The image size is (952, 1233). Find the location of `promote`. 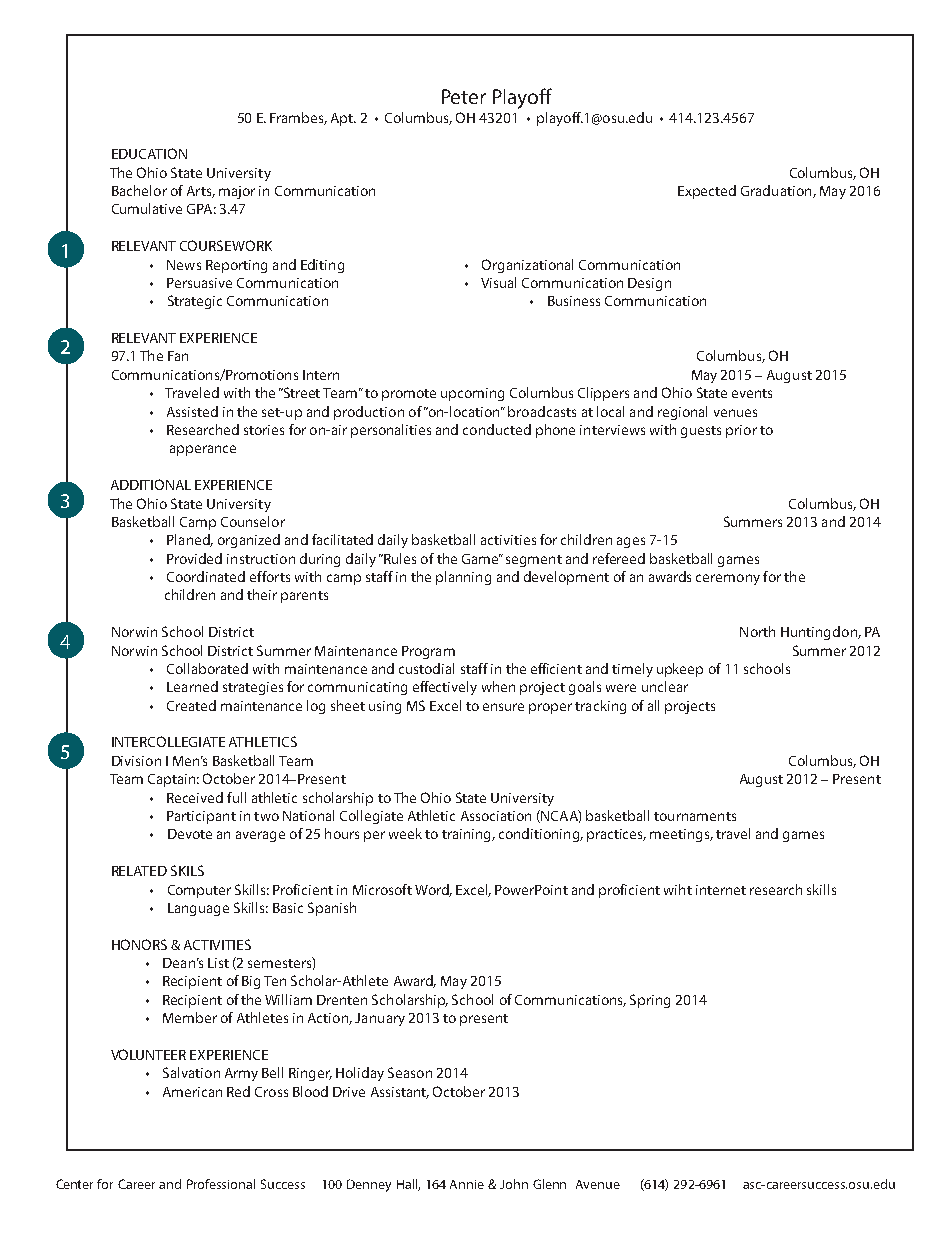

promote is located at coordinates (409, 395).
